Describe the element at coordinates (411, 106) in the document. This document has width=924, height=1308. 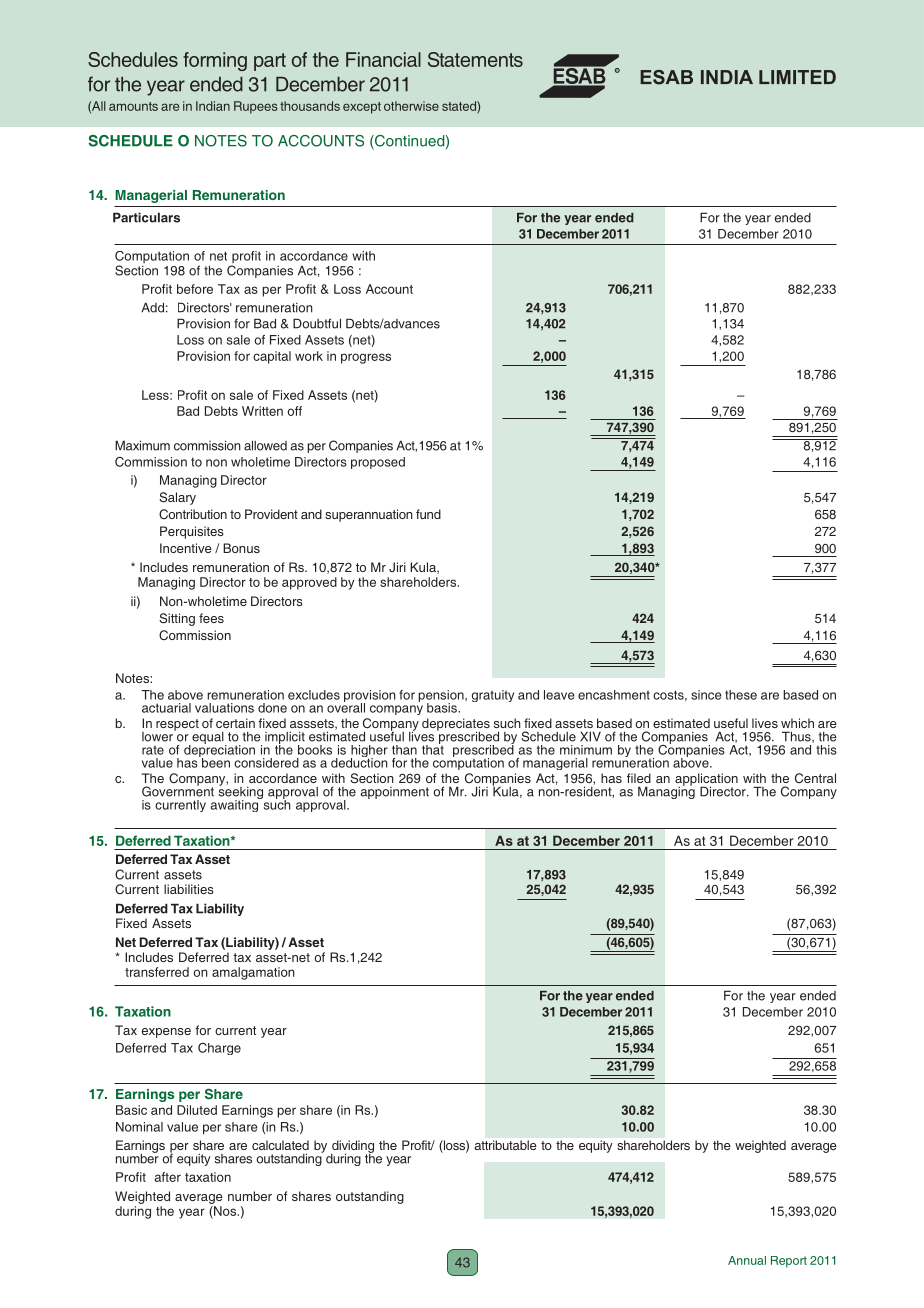
I see `otherwise` at that location.
